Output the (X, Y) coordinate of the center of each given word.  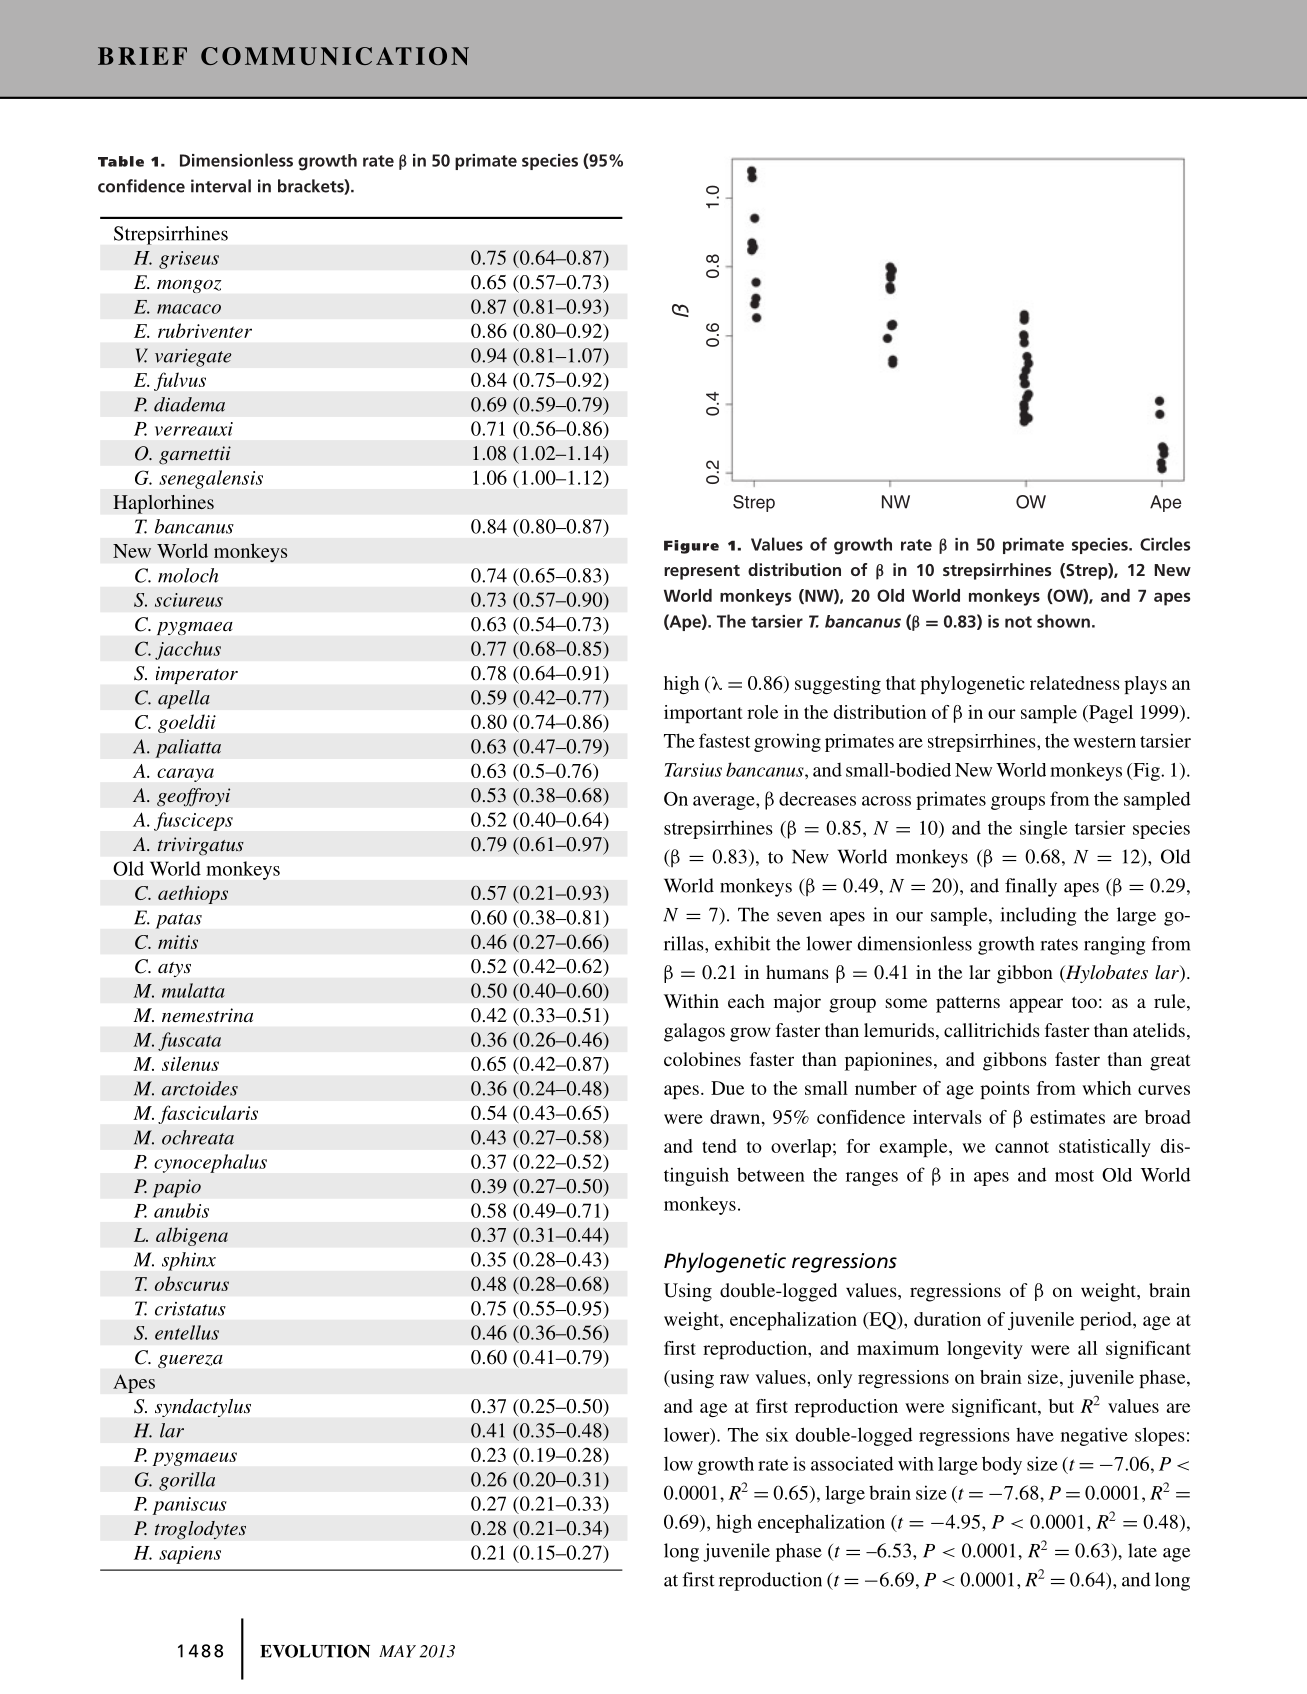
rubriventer (205, 330)
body (1002, 1465)
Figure (691, 547)
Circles (1165, 544)
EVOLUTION (315, 1651)
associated (852, 1463)
